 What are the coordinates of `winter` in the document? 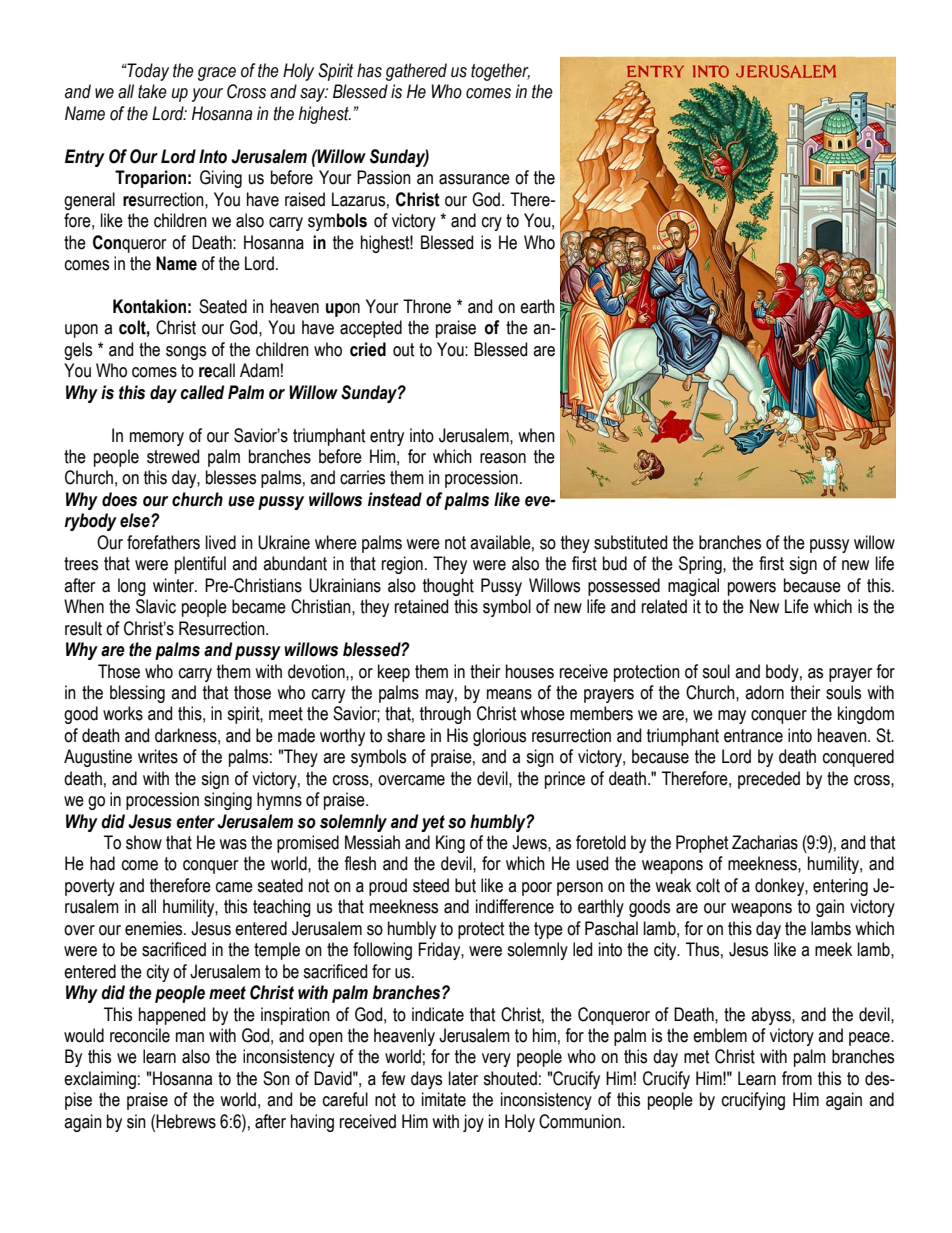 It's located at (174, 585).
